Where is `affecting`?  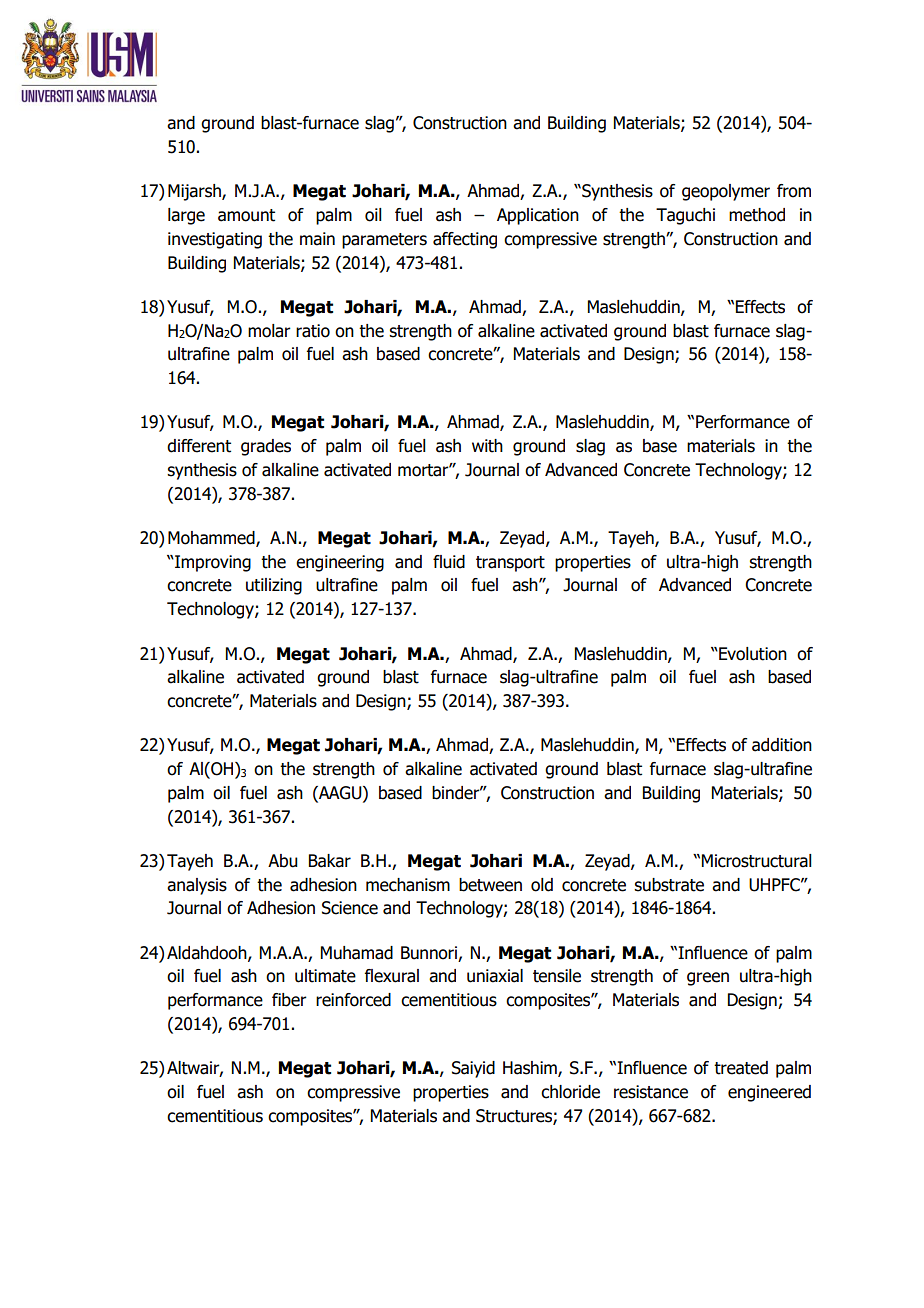 affecting is located at coordinates (465, 240).
